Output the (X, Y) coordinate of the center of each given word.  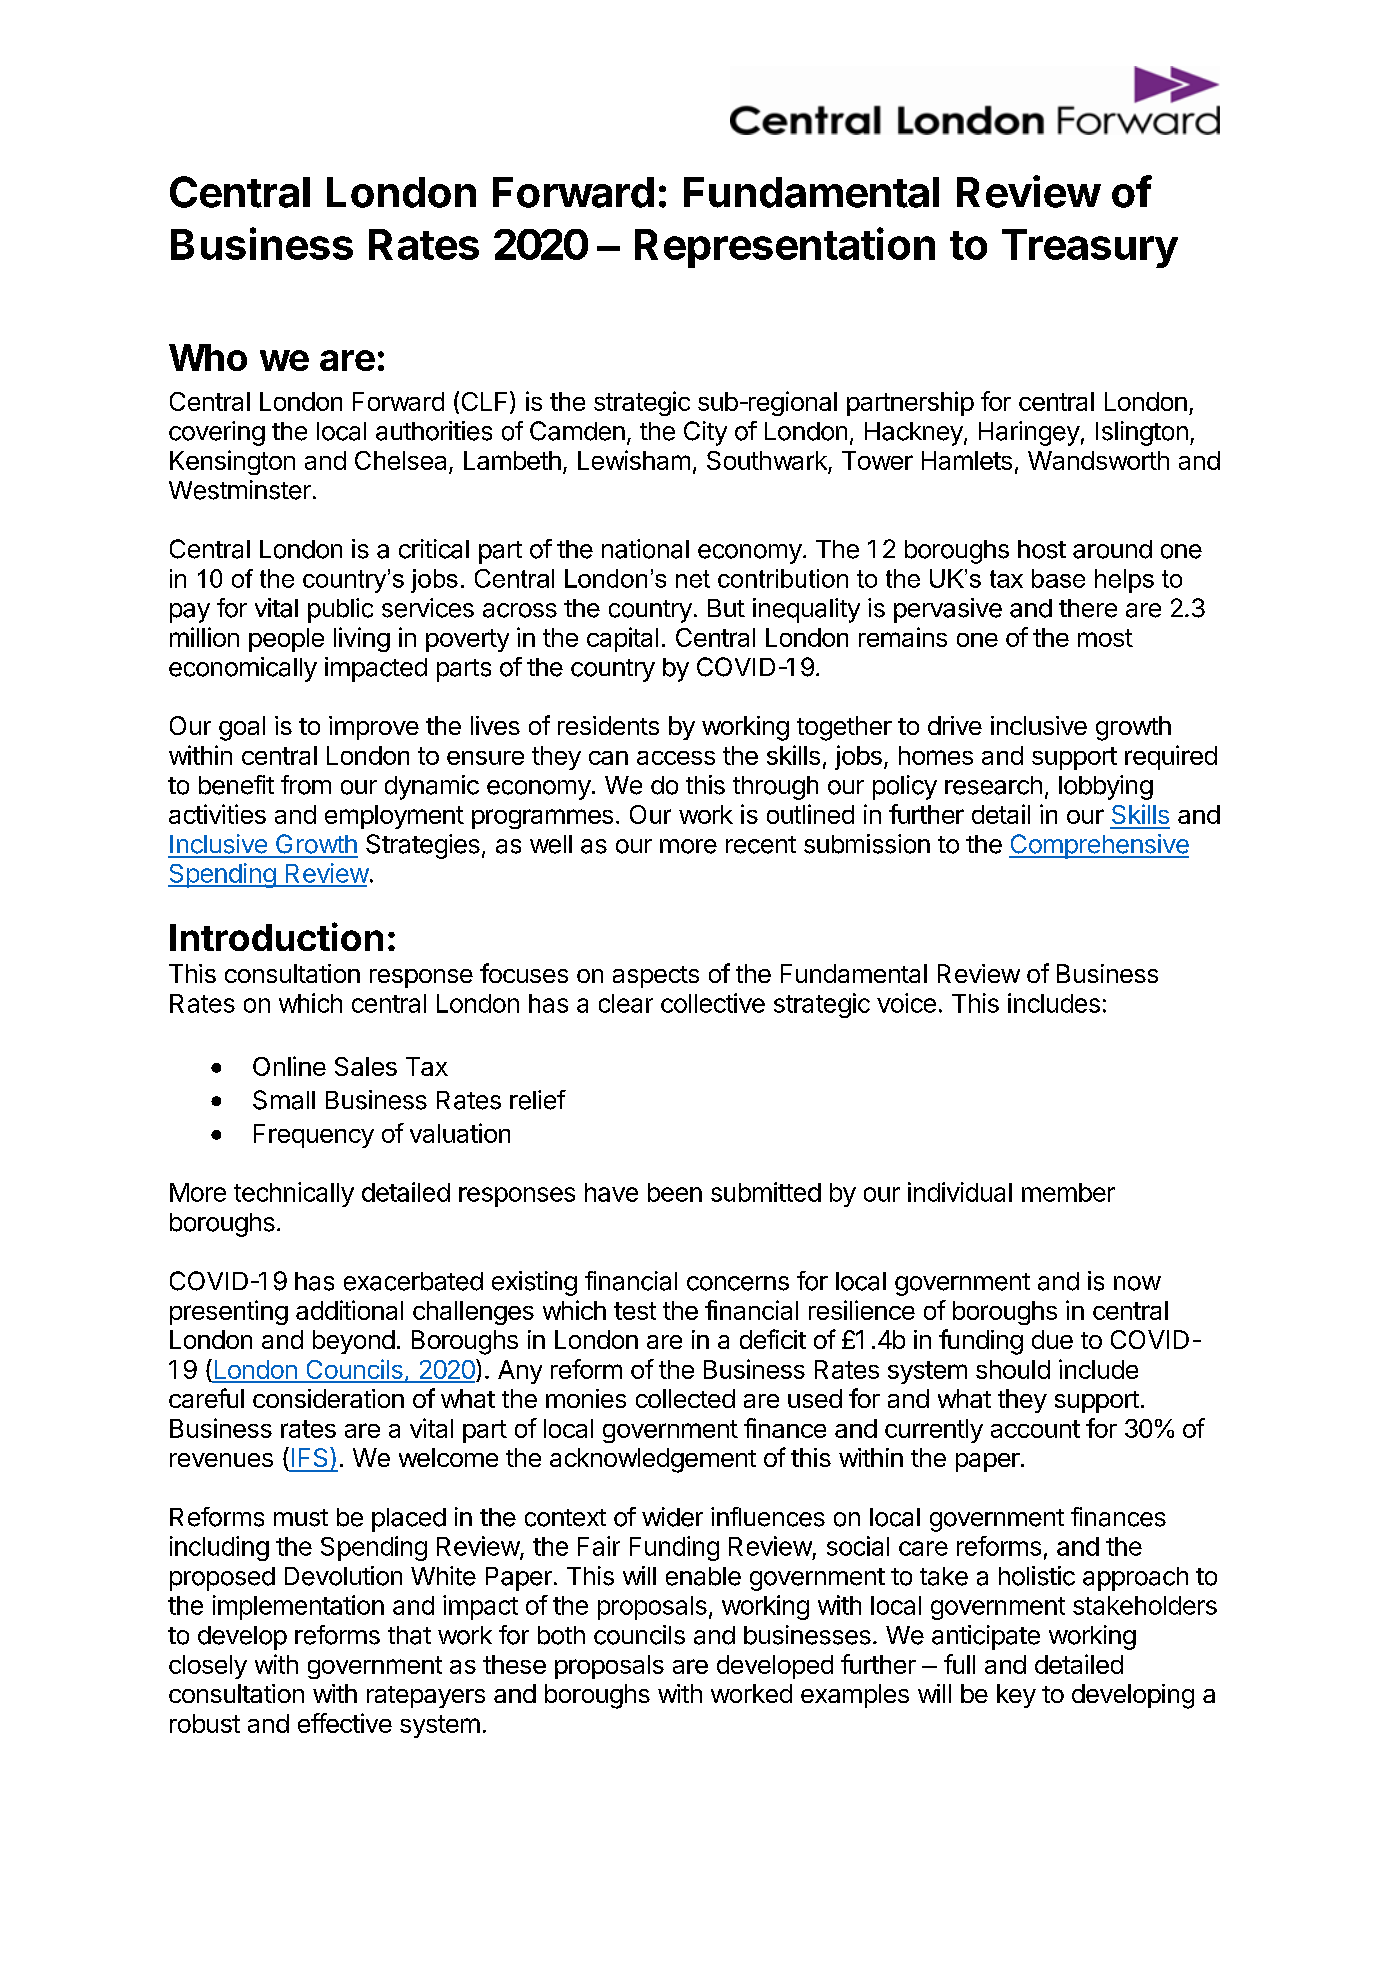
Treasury (1090, 248)
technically (294, 1194)
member (1068, 1192)
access (676, 758)
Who (208, 357)
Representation (785, 247)
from (306, 785)
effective (345, 1723)
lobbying (1106, 787)
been (675, 1192)
